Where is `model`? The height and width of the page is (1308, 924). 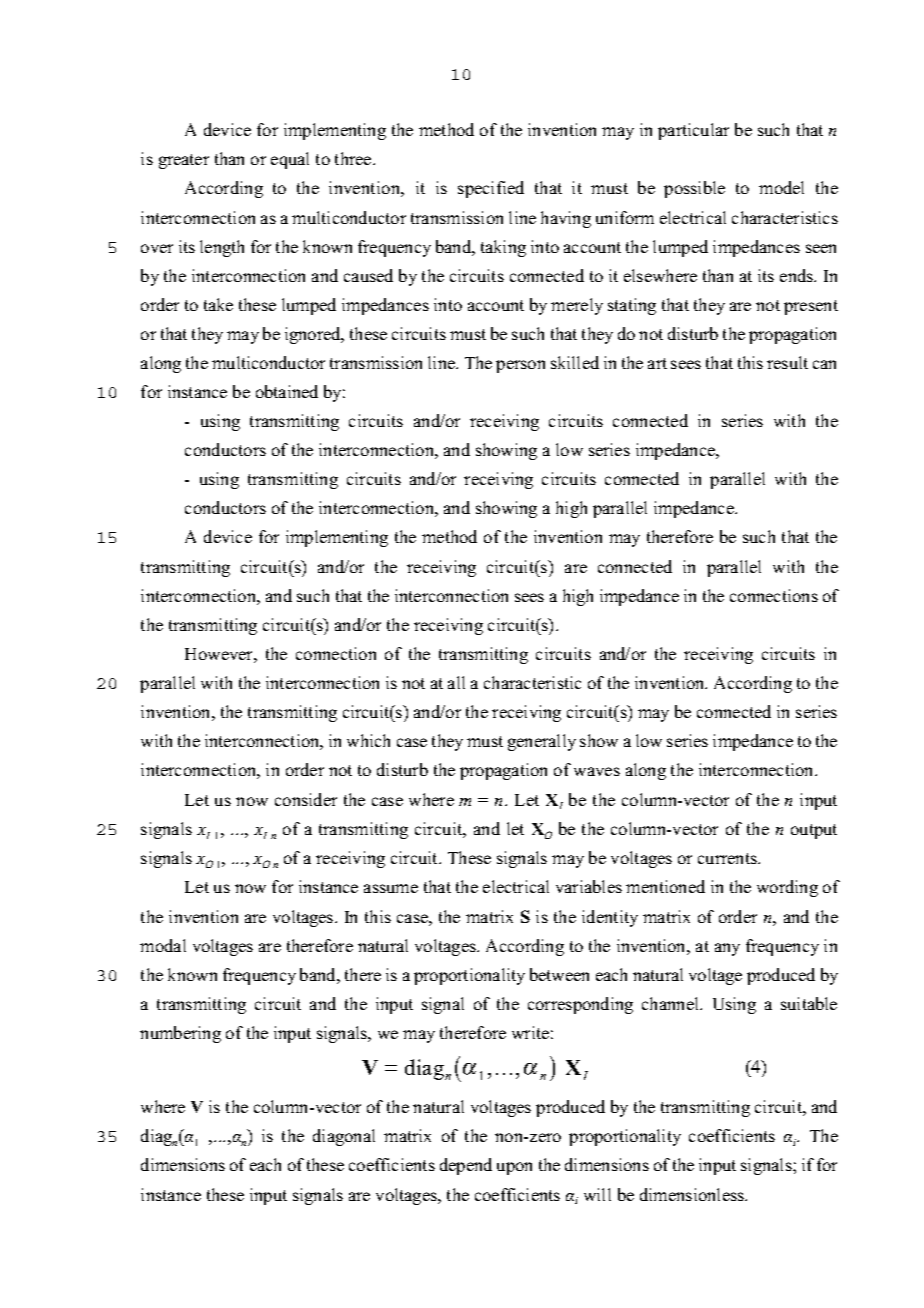 model is located at coordinates (781, 187).
